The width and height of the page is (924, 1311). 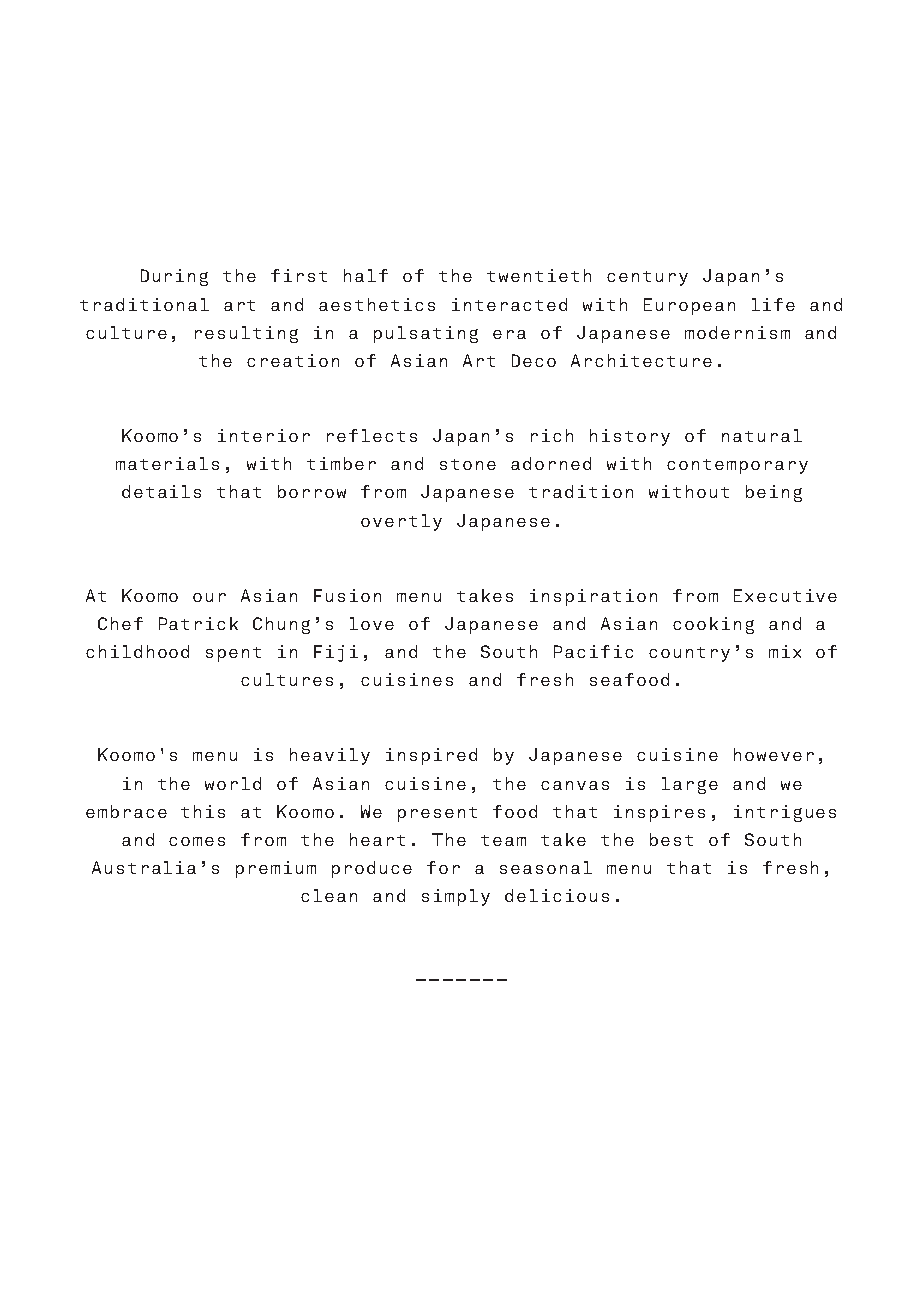 I want to click on premium, so click(x=276, y=869).
